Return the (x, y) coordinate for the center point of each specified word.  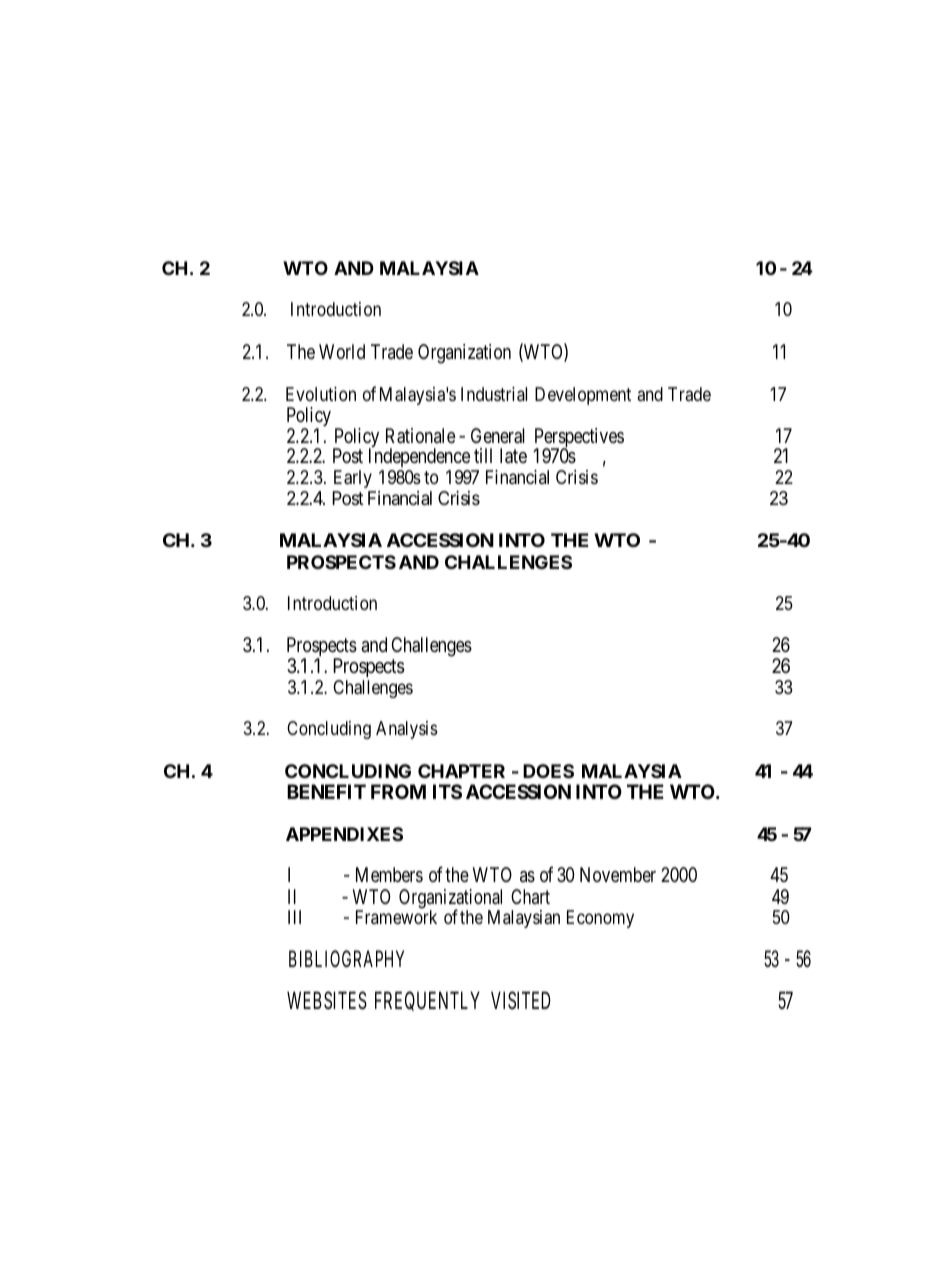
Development (583, 396)
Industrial (494, 394)
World (342, 351)
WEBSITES (327, 1000)
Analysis (406, 730)
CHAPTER (461, 771)
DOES (548, 771)
